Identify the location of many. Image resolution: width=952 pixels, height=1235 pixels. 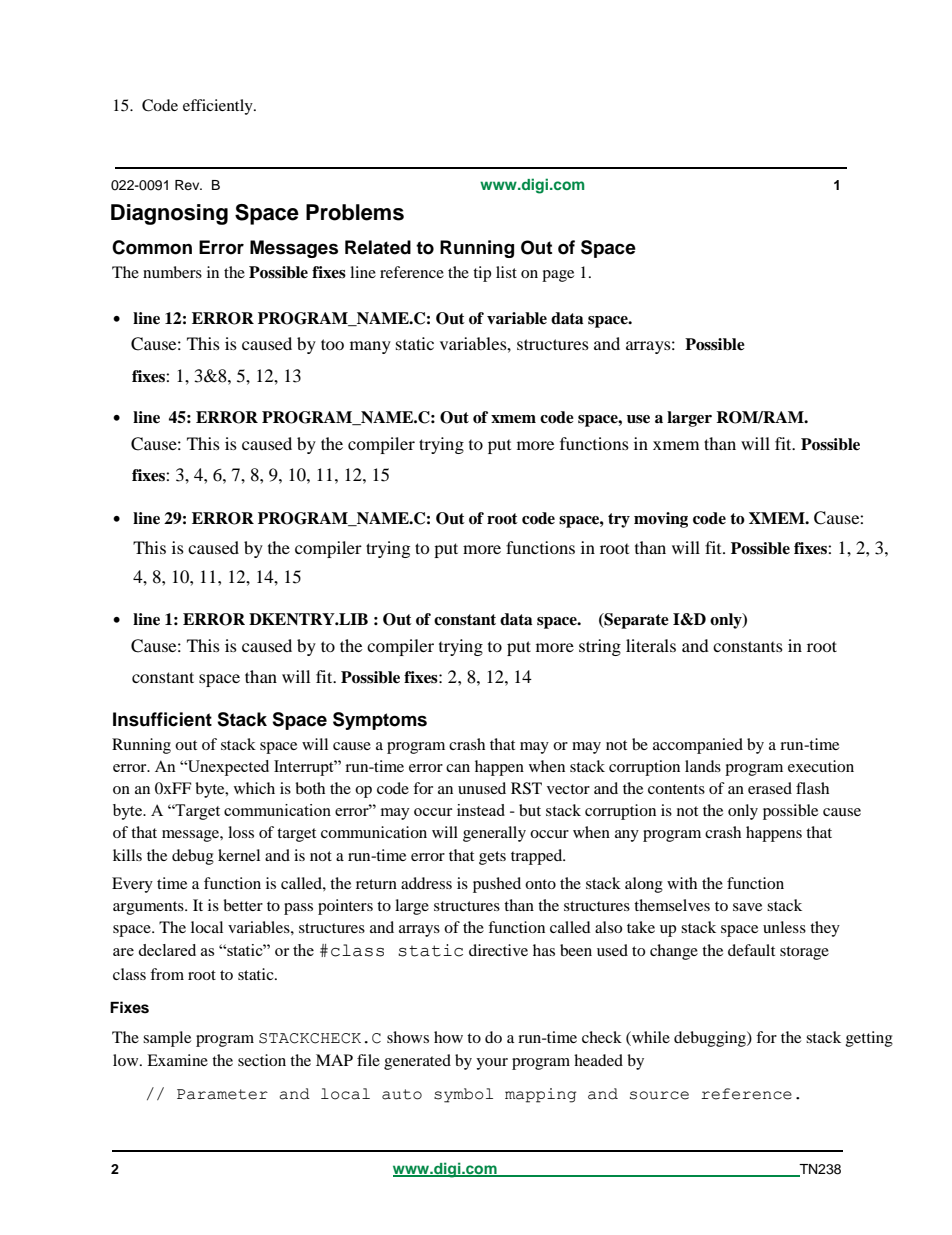
(370, 347).
